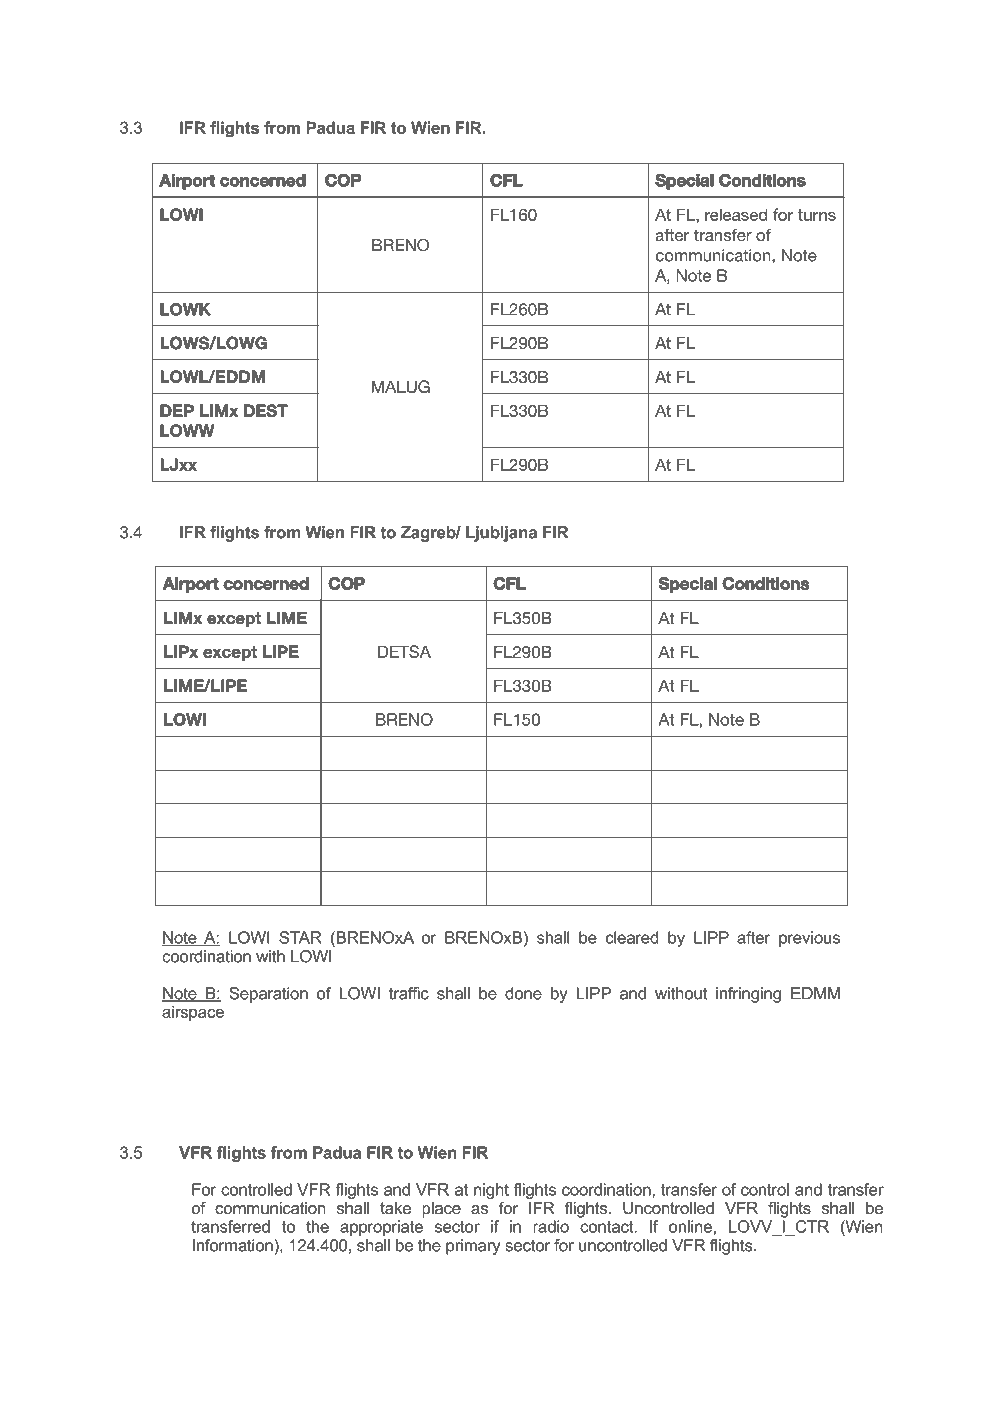 The height and width of the document is (1419, 1003). I want to click on cleared, so click(632, 937).
